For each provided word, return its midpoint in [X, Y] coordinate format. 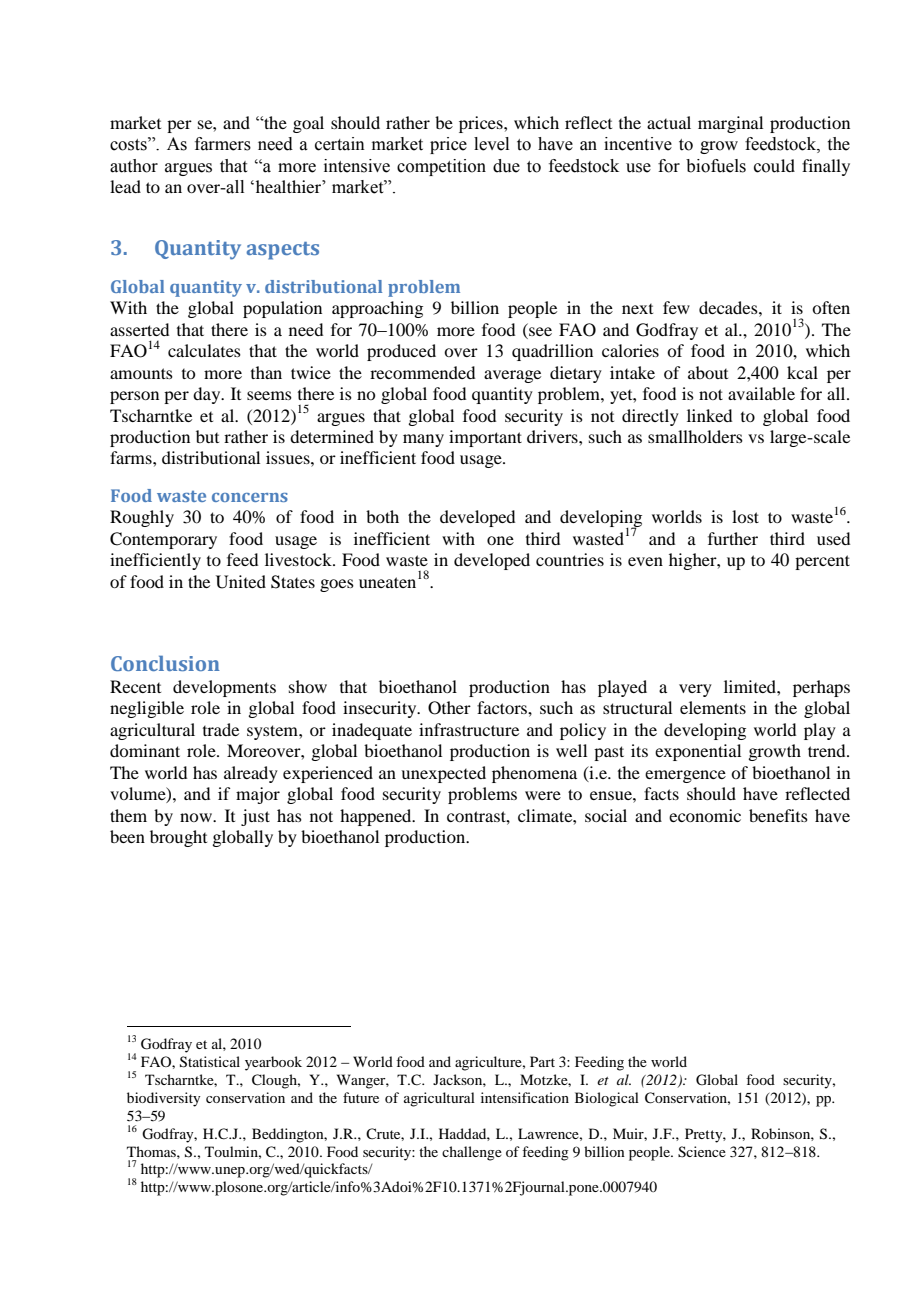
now [197, 817]
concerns [250, 497]
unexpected [443, 774]
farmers [223, 144]
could [774, 166]
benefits [778, 815]
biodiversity [163, 1099]
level [491, 144]
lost [745, 516]
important [485, 438]
